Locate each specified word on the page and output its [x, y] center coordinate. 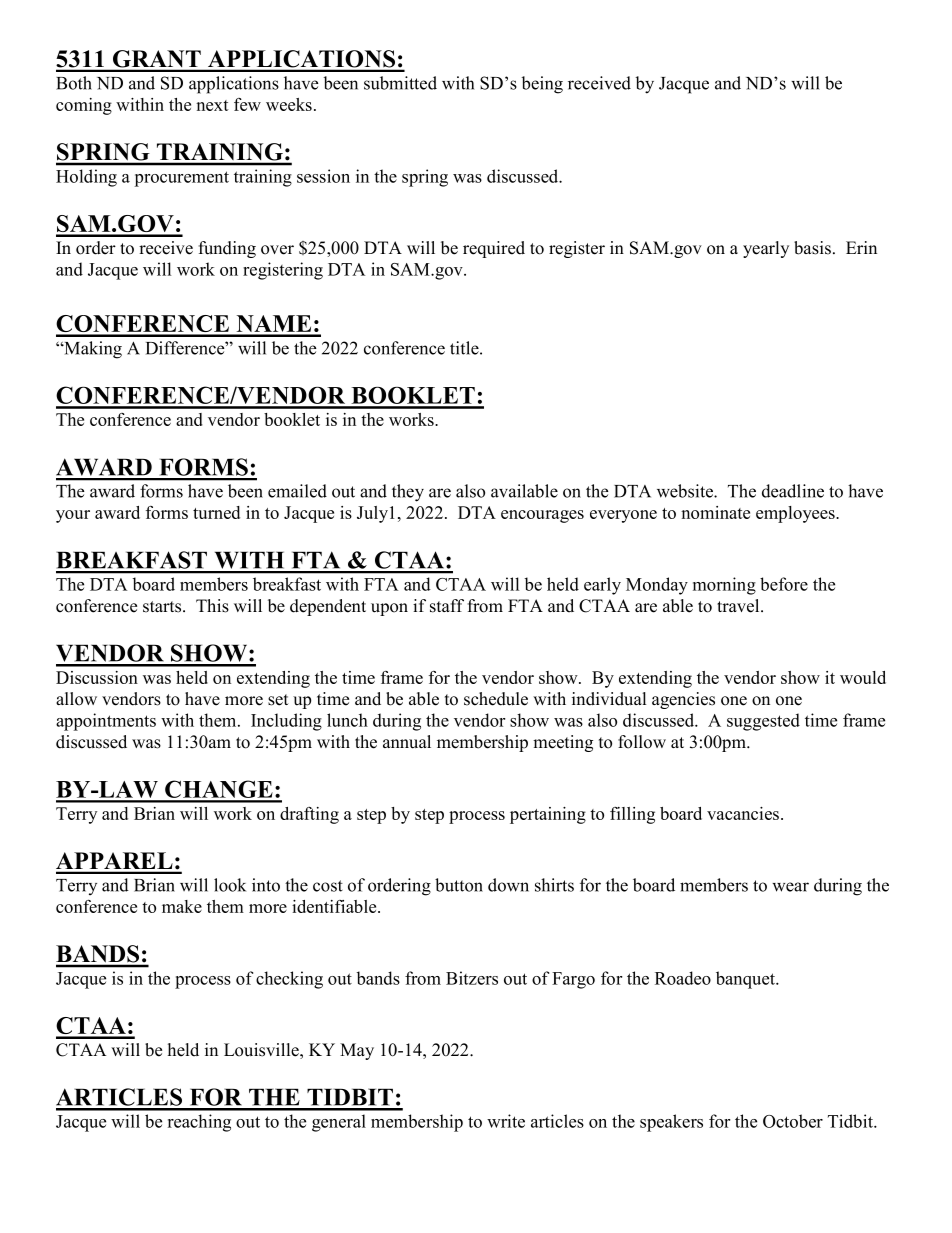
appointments [106, 722]
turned [216, 512]
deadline [793, 491]
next [212, 105]
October [793, 1121]
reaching [199, 1123]
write [506, 1121]
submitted [400, 83]
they [408, 493]
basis [812, 248]
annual [407, 742]
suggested [763, 722]
